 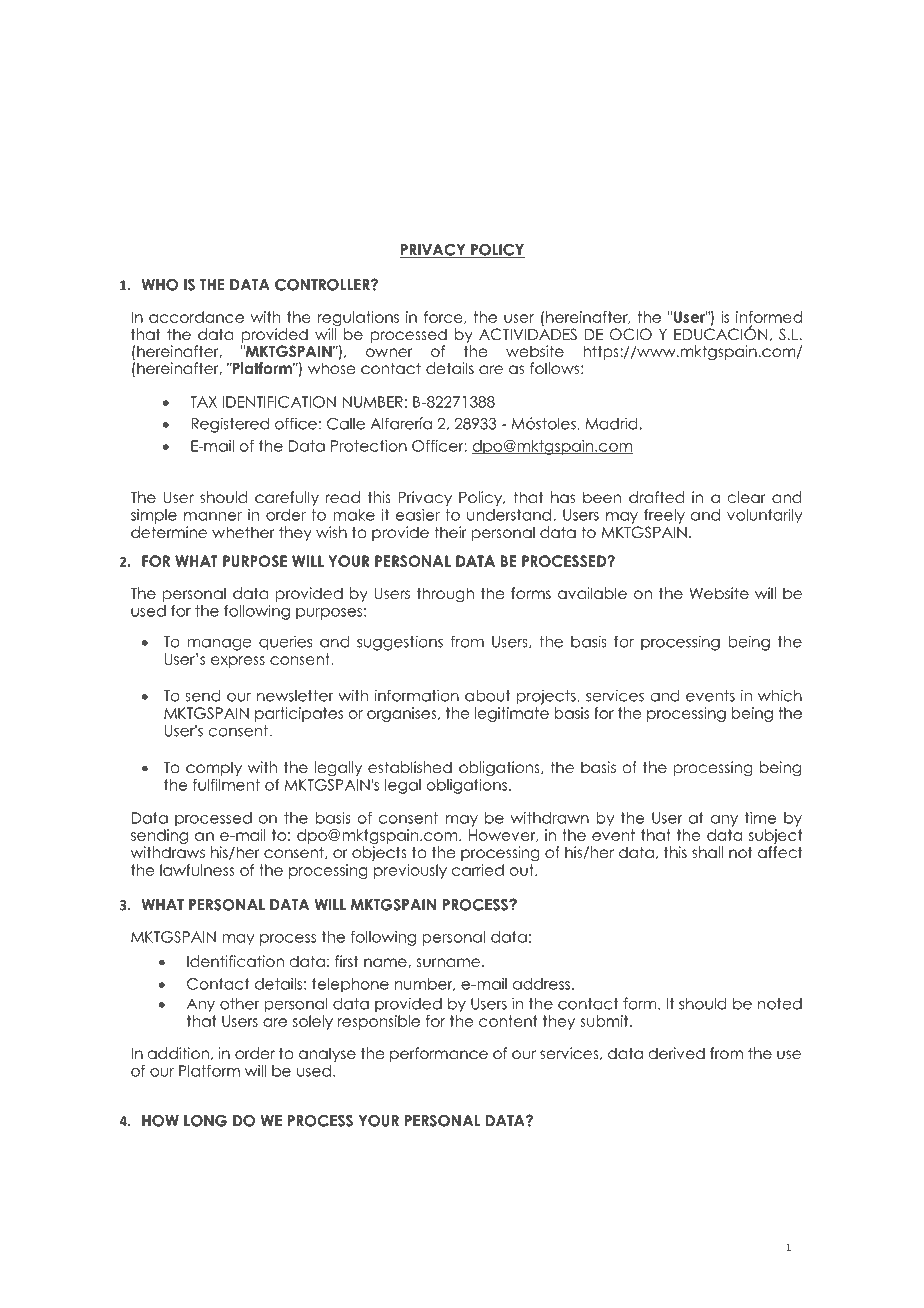 I want to click on freely, so click(x=664, y=516).
